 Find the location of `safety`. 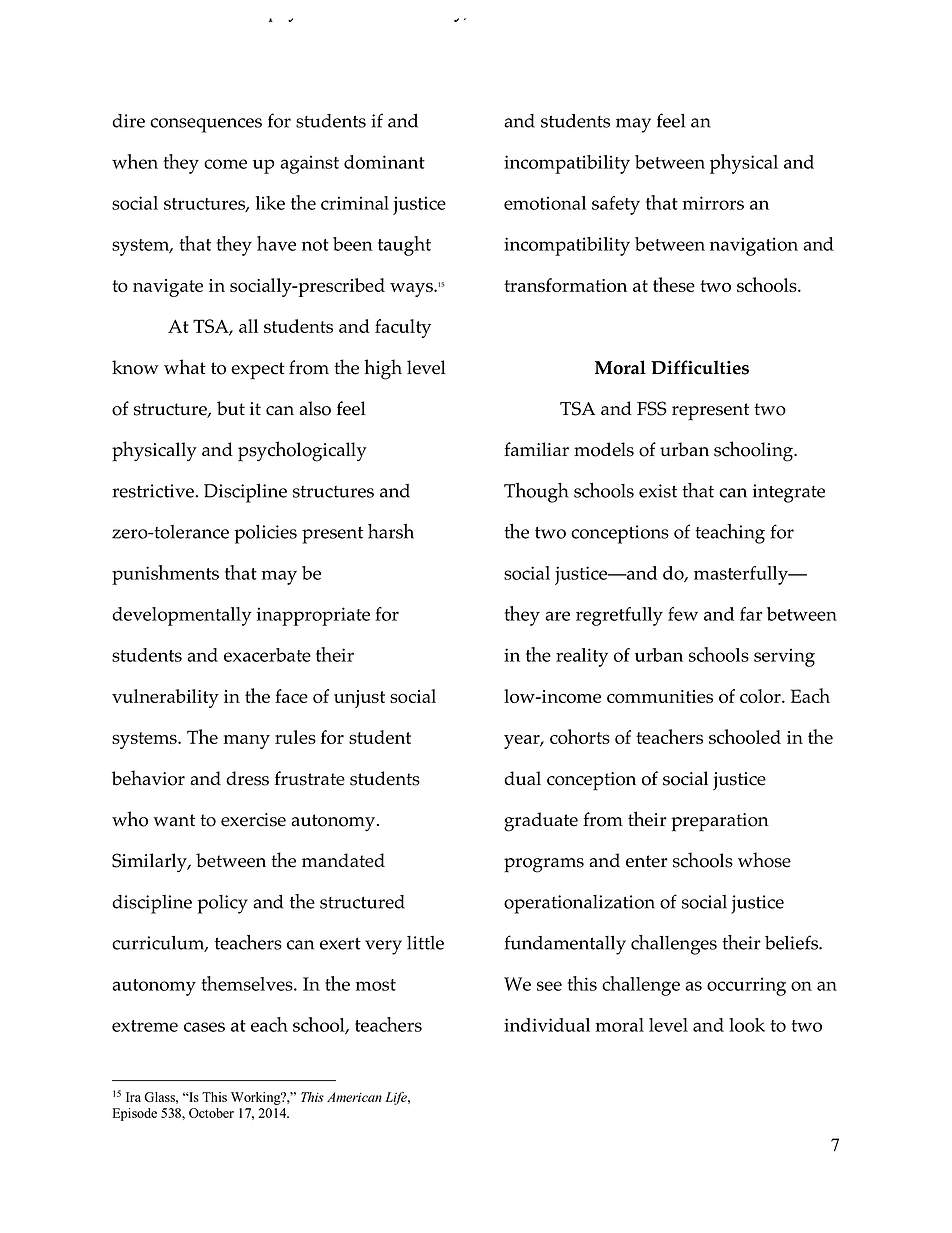

safety is located at coordinates (616, 205).
